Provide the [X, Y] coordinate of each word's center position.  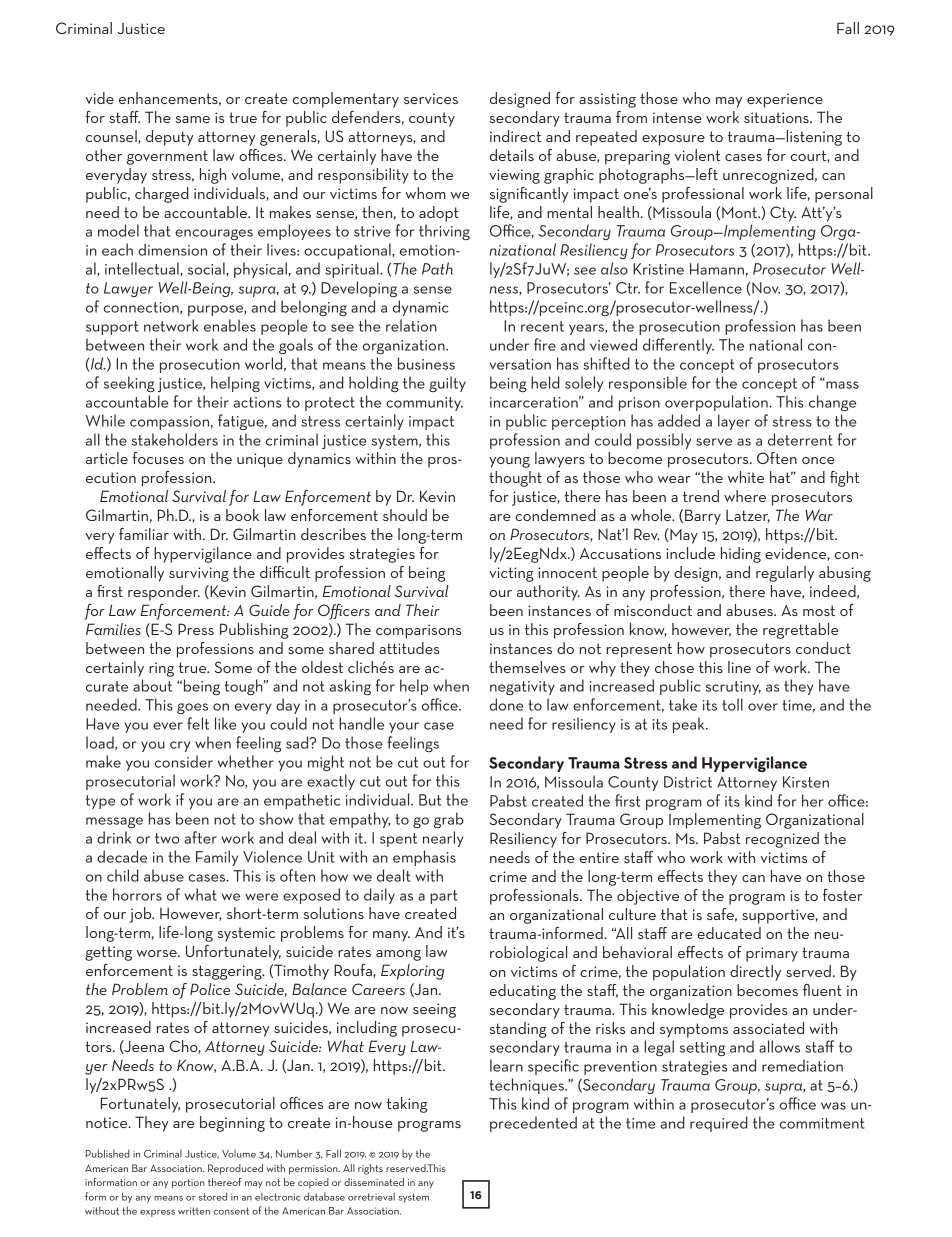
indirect [515, 136]
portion [188, 1184]
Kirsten [806, 782]
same [193, 119]
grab [449, 820]
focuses [158, 458]
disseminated [374, 1182]
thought [515, 479]
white [746, 477]
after [200, 837]
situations [777, 117]
